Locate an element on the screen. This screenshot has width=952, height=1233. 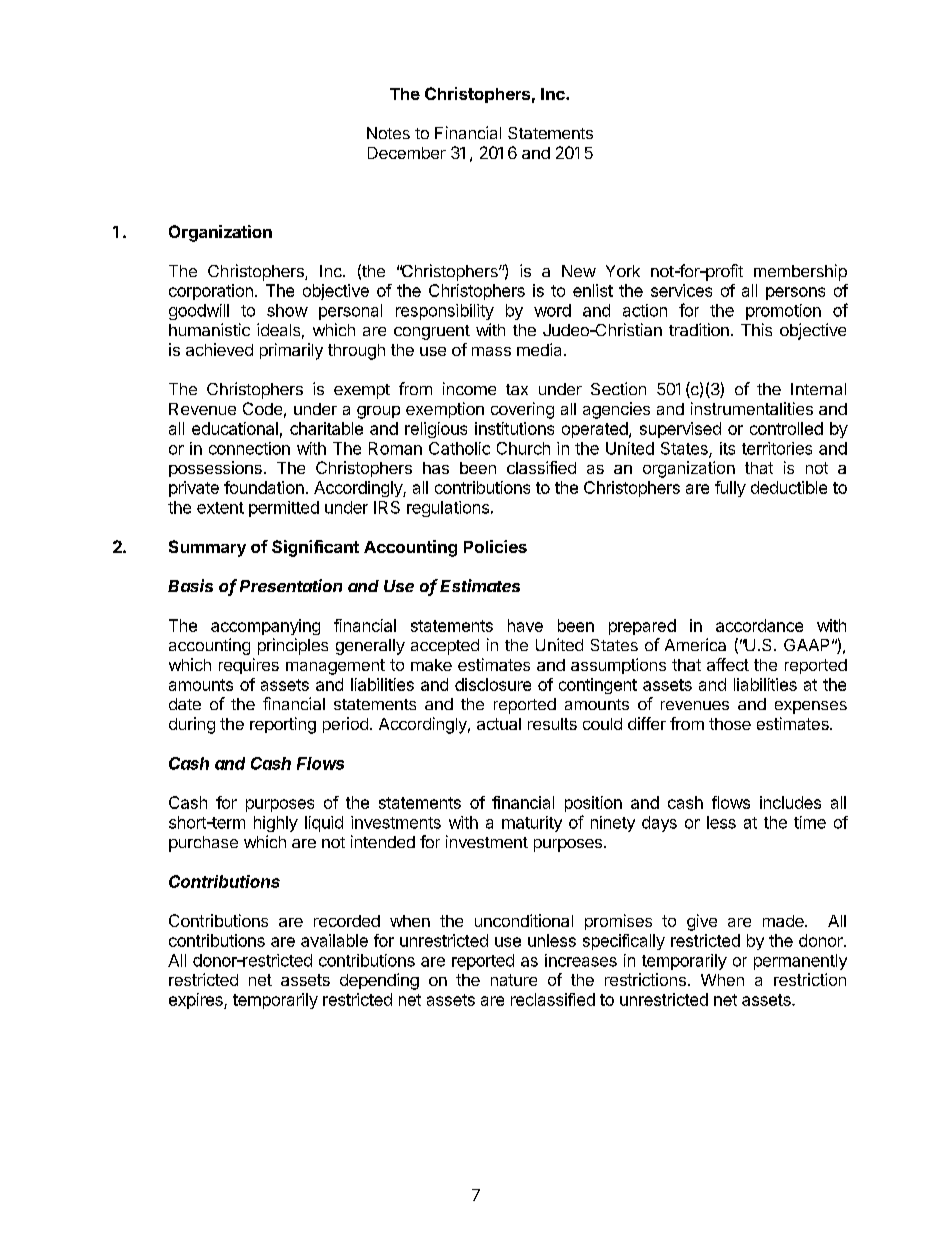
mass is located at coordinates (491, 351).
